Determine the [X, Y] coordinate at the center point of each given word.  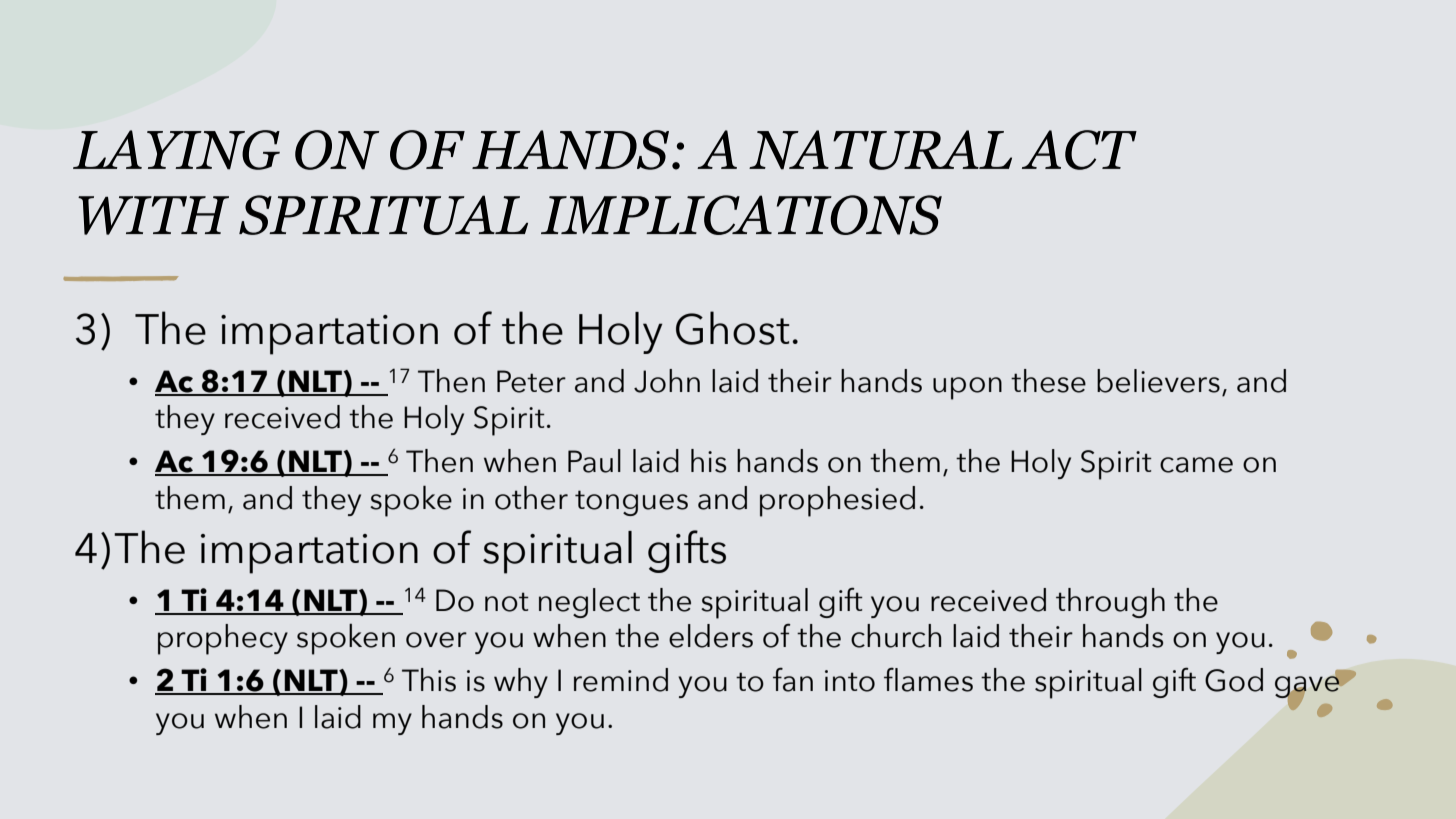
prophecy [223, 639]
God [1234, 680]
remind [621, 680]
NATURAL [880, 150]
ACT [1079, 150]
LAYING [176, 150]
